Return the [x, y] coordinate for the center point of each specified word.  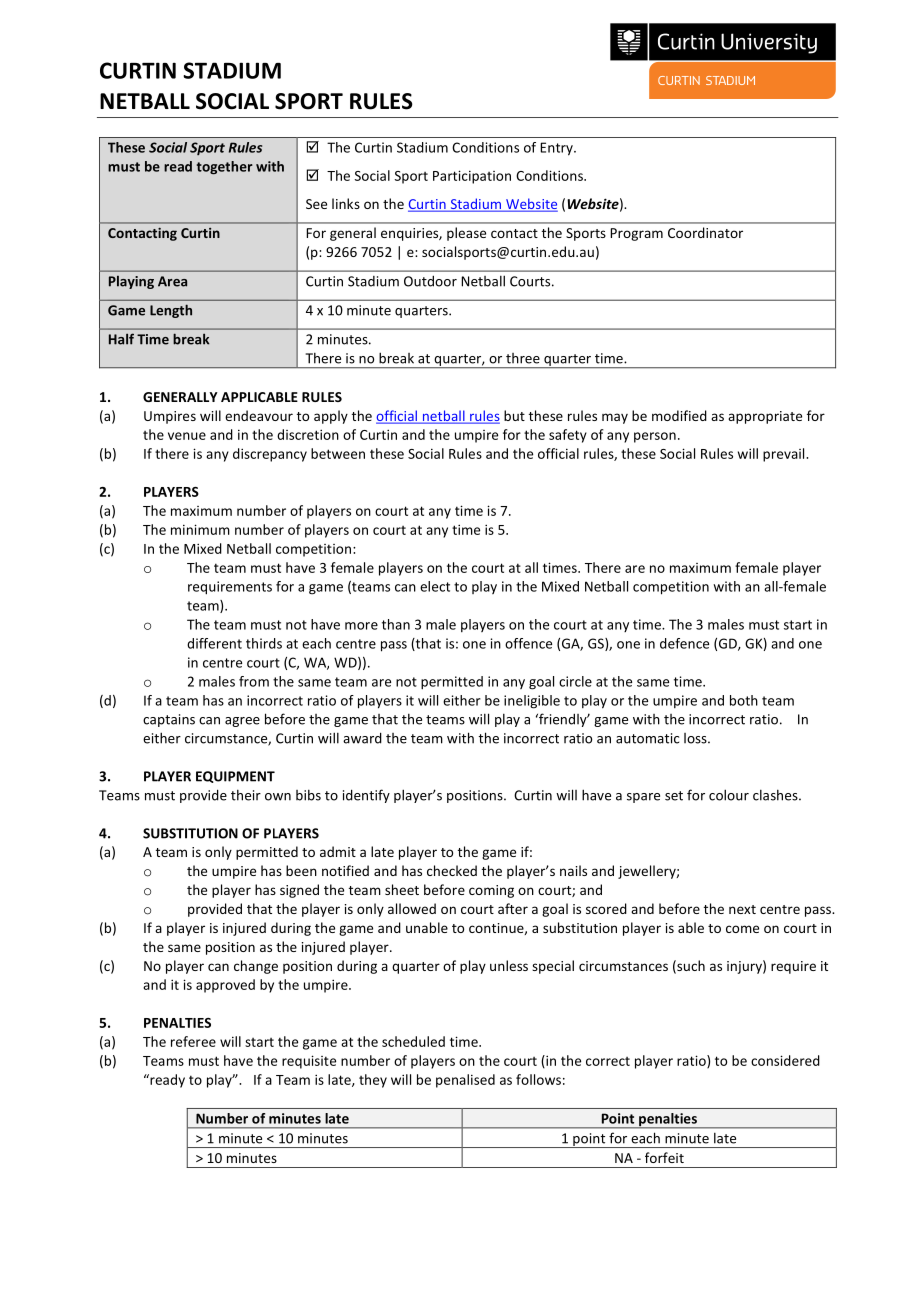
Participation [472, 177]
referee [193, 1041]
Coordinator [705, 232]
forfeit [664, 1157]
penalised [465, 1081]
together [225, 168]
